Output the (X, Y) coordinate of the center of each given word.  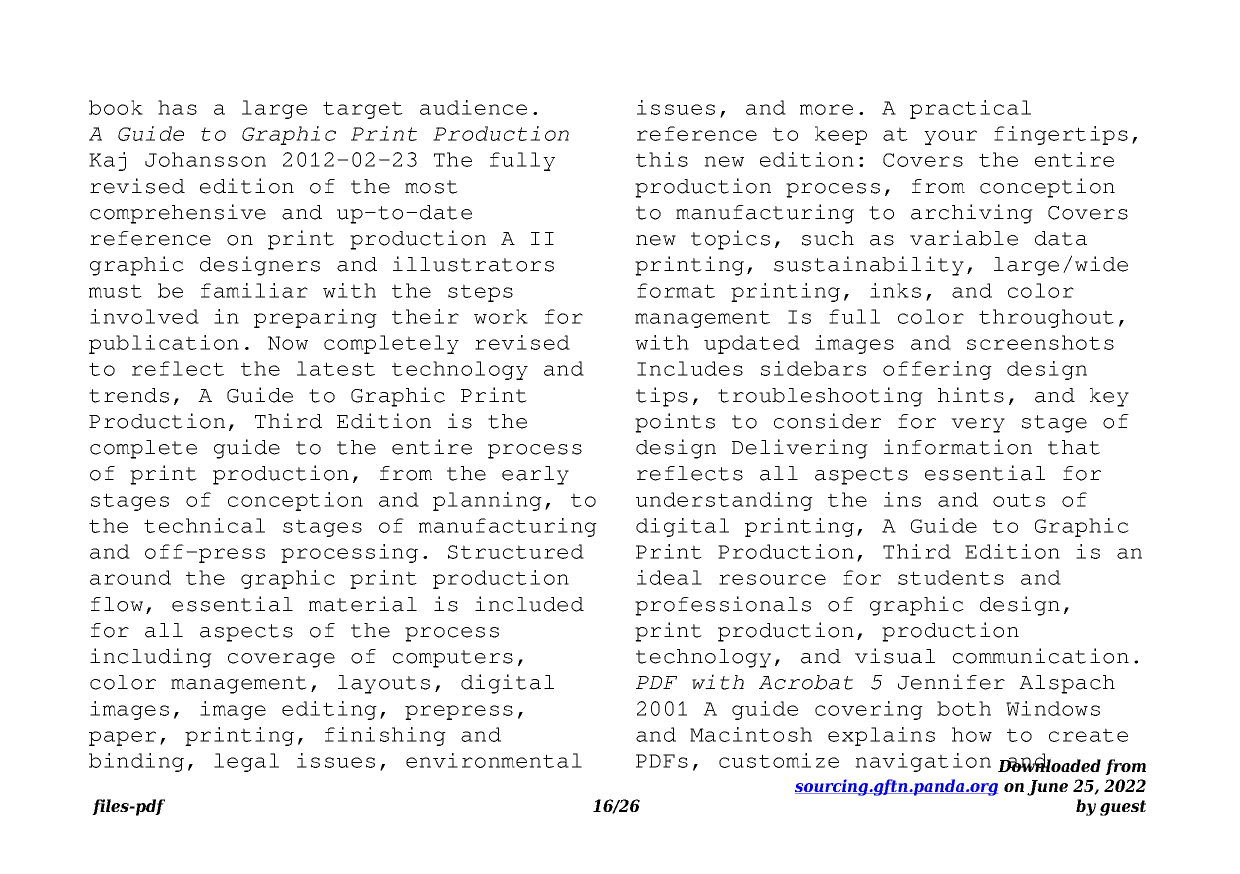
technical (204, 525)
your (950, 137)
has (177, 107)
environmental (494, 760)
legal (246, 762)
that (1074, 447)
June (1047, 788)
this (662, 159)
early (535, 475)
